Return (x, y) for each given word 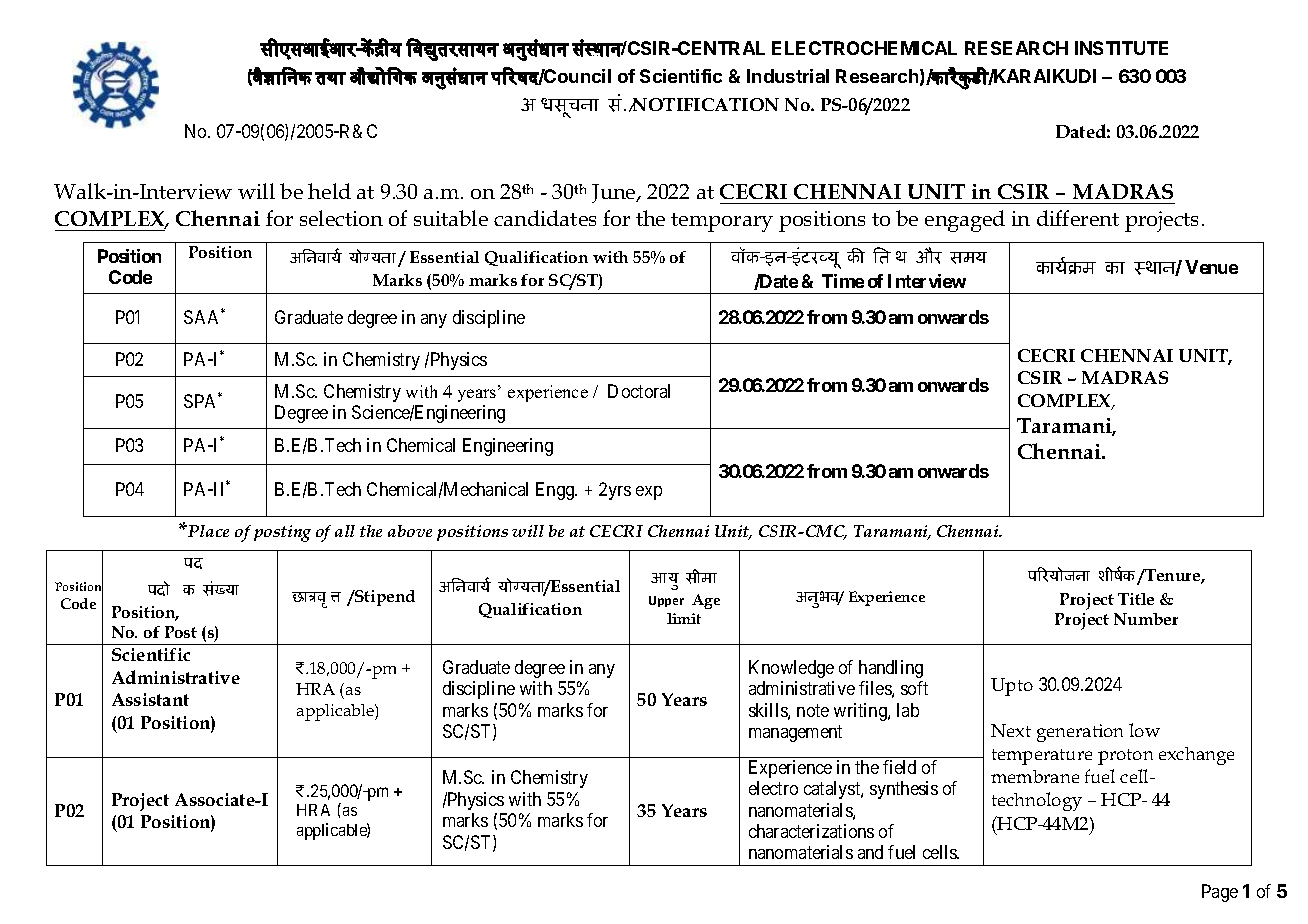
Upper (666, 601)
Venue (1211, 267)
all (345, 531)
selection (341, 218)
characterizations (811, 831)
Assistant (150, 699)
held (329, 191)
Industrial (788, 76)
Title (1136, 599)
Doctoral (639, 391)
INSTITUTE (1121, 48)
